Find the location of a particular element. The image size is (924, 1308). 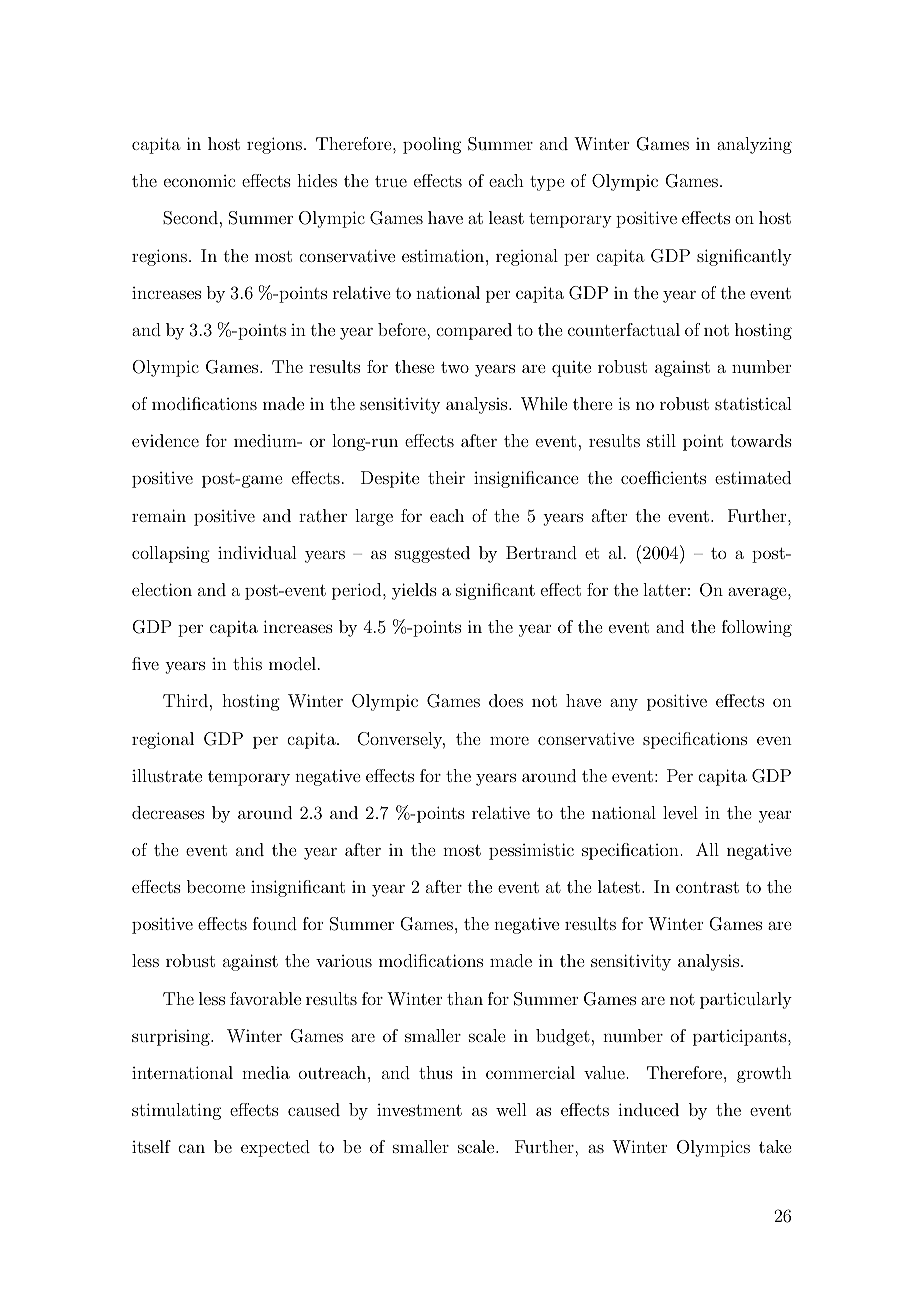

does is located at coordinates (506, 700).
